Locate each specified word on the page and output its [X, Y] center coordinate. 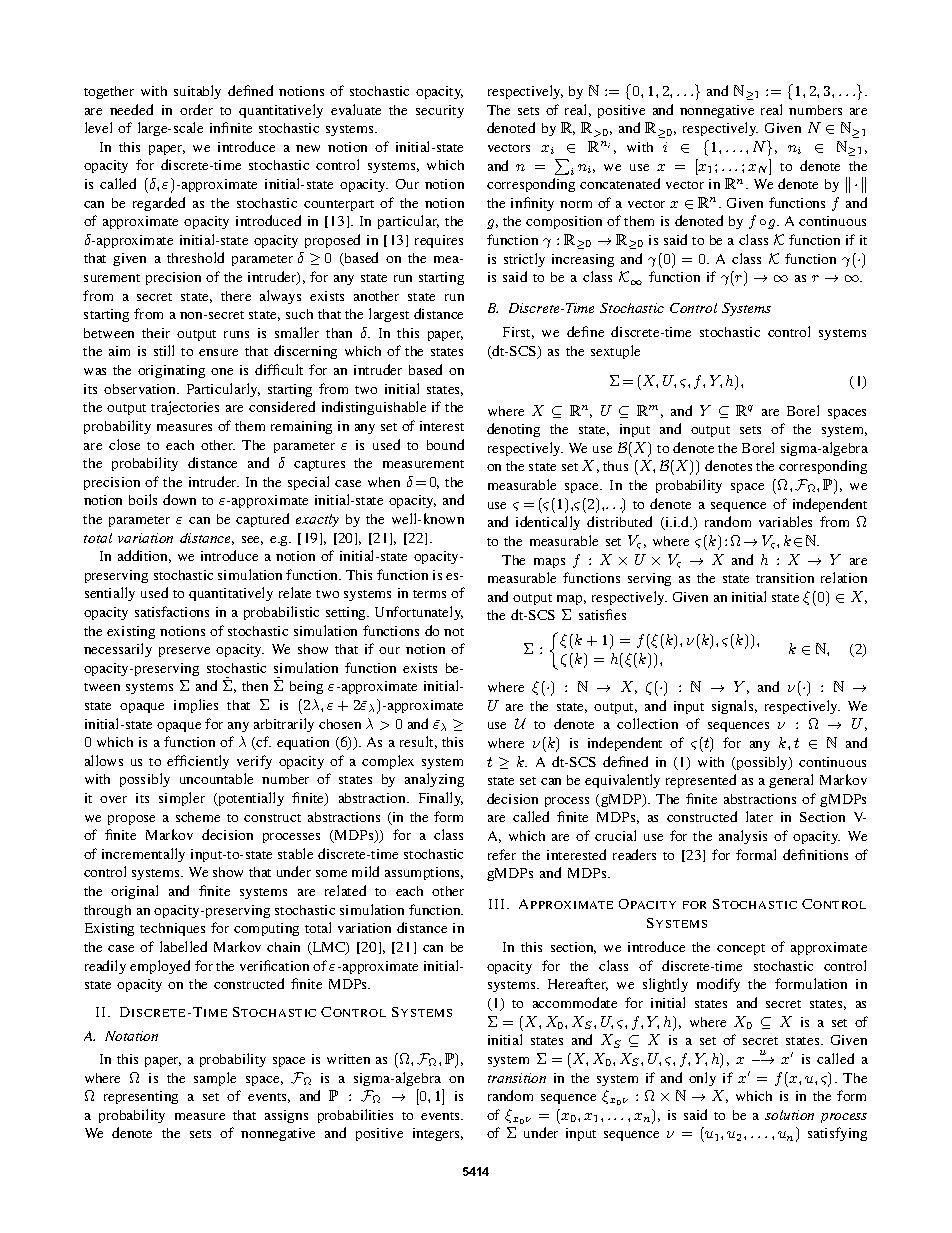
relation [844, 577]
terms [429, 594]
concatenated [620, 183]
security [440, 111]
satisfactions [172, 611]
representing [141, 1097]
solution [789, 1115]
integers [438, 1134]
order [196, 109]
